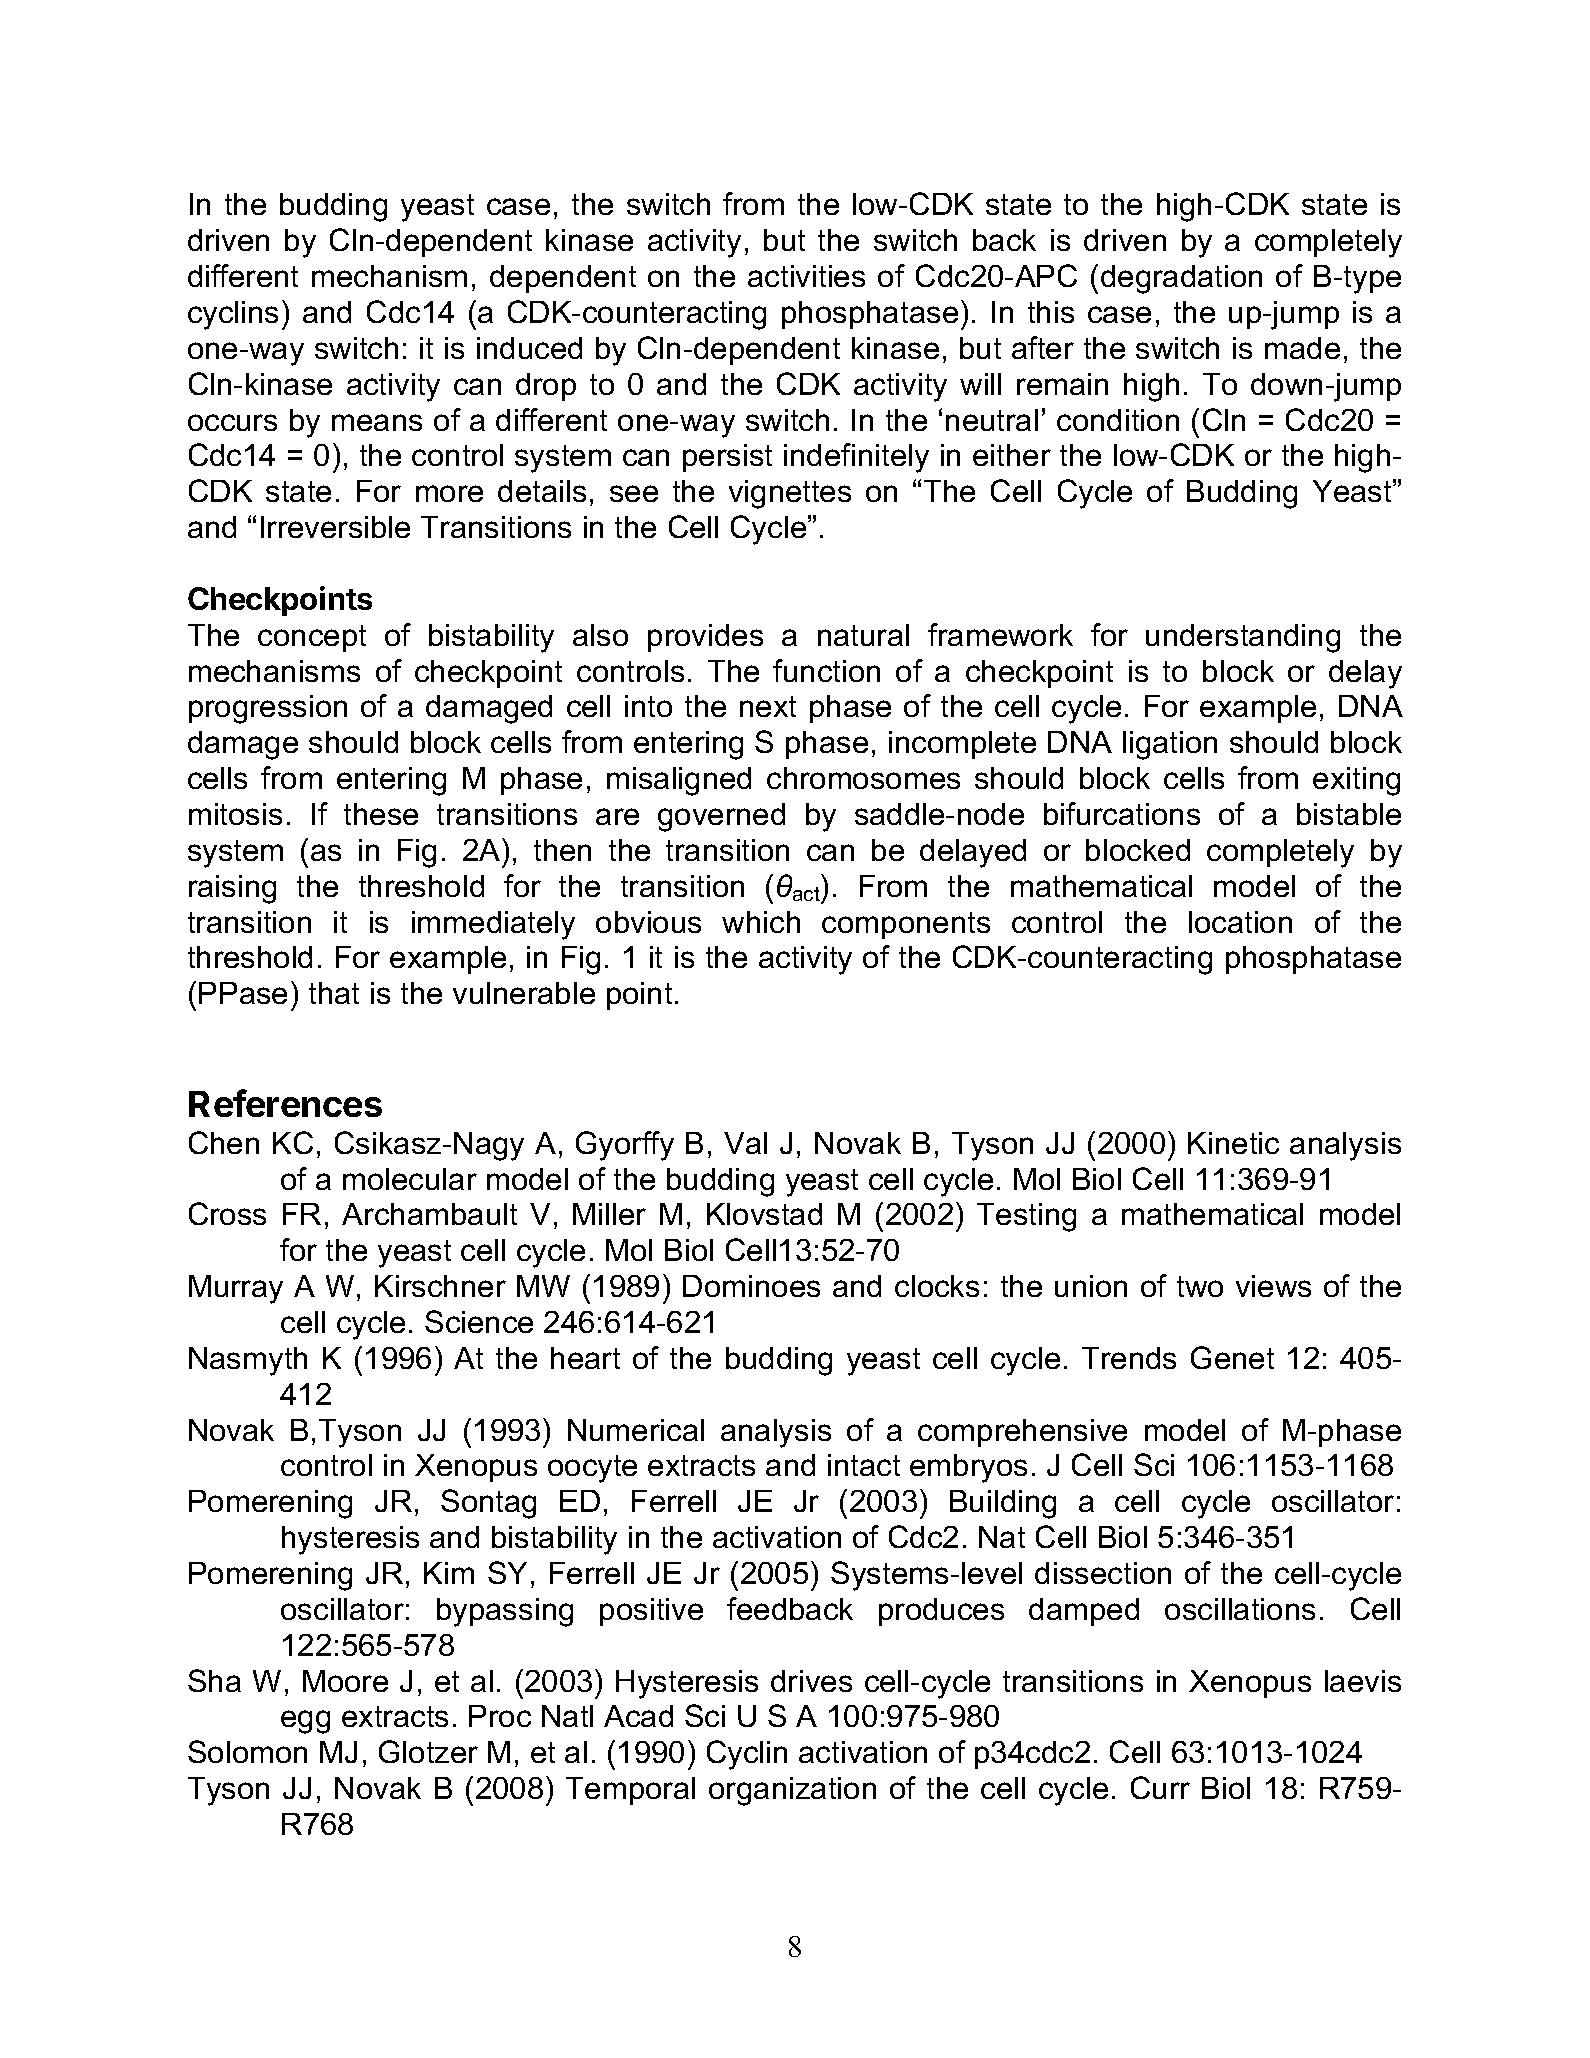 This document has width=1590, height=2058. What do you see at coordinates (806, 276) in the document?
I see `activities` at bounding box center [806, 276].
